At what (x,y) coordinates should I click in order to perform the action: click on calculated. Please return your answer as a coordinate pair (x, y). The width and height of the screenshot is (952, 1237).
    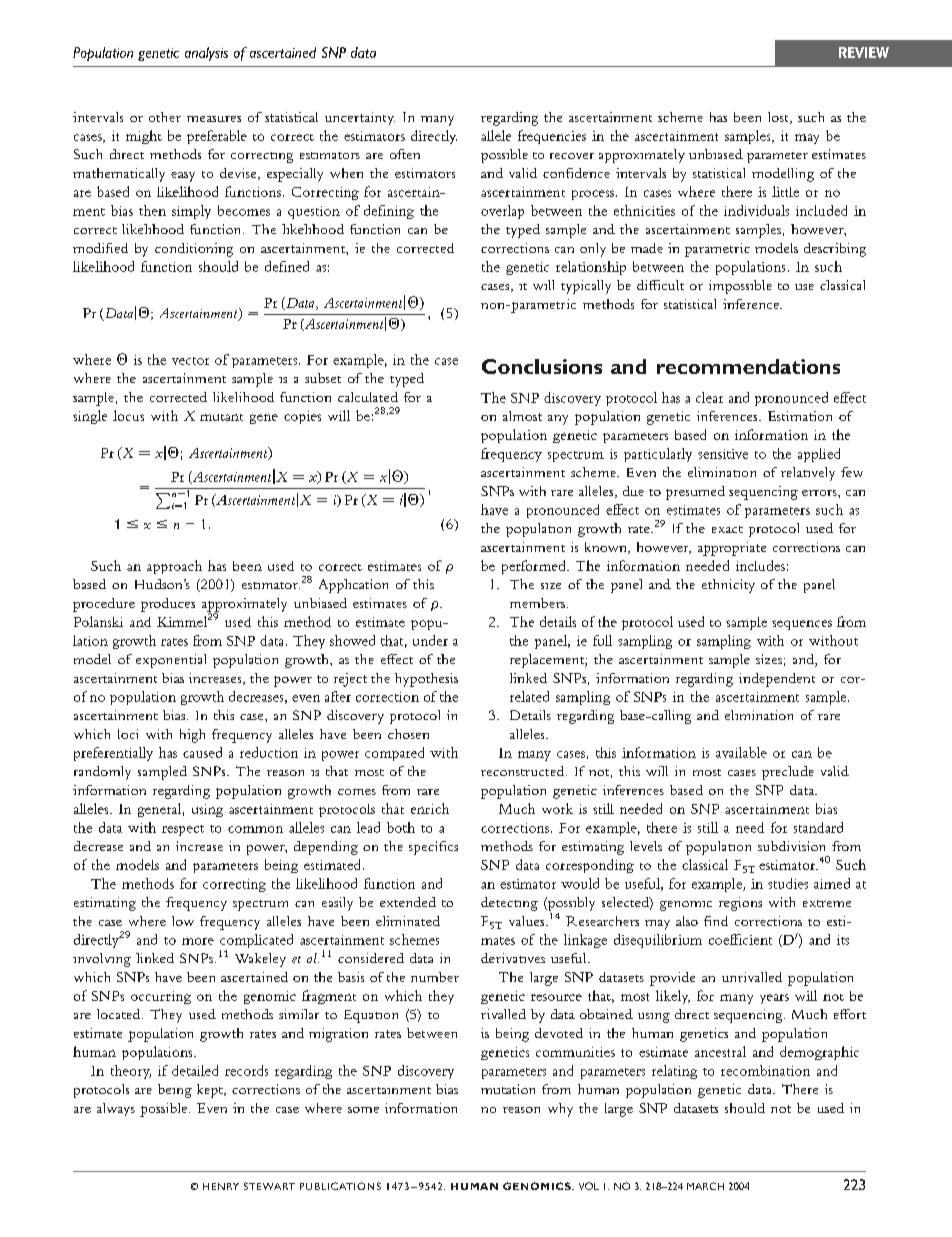
    Looking at the image, I should click on (368, 397).
